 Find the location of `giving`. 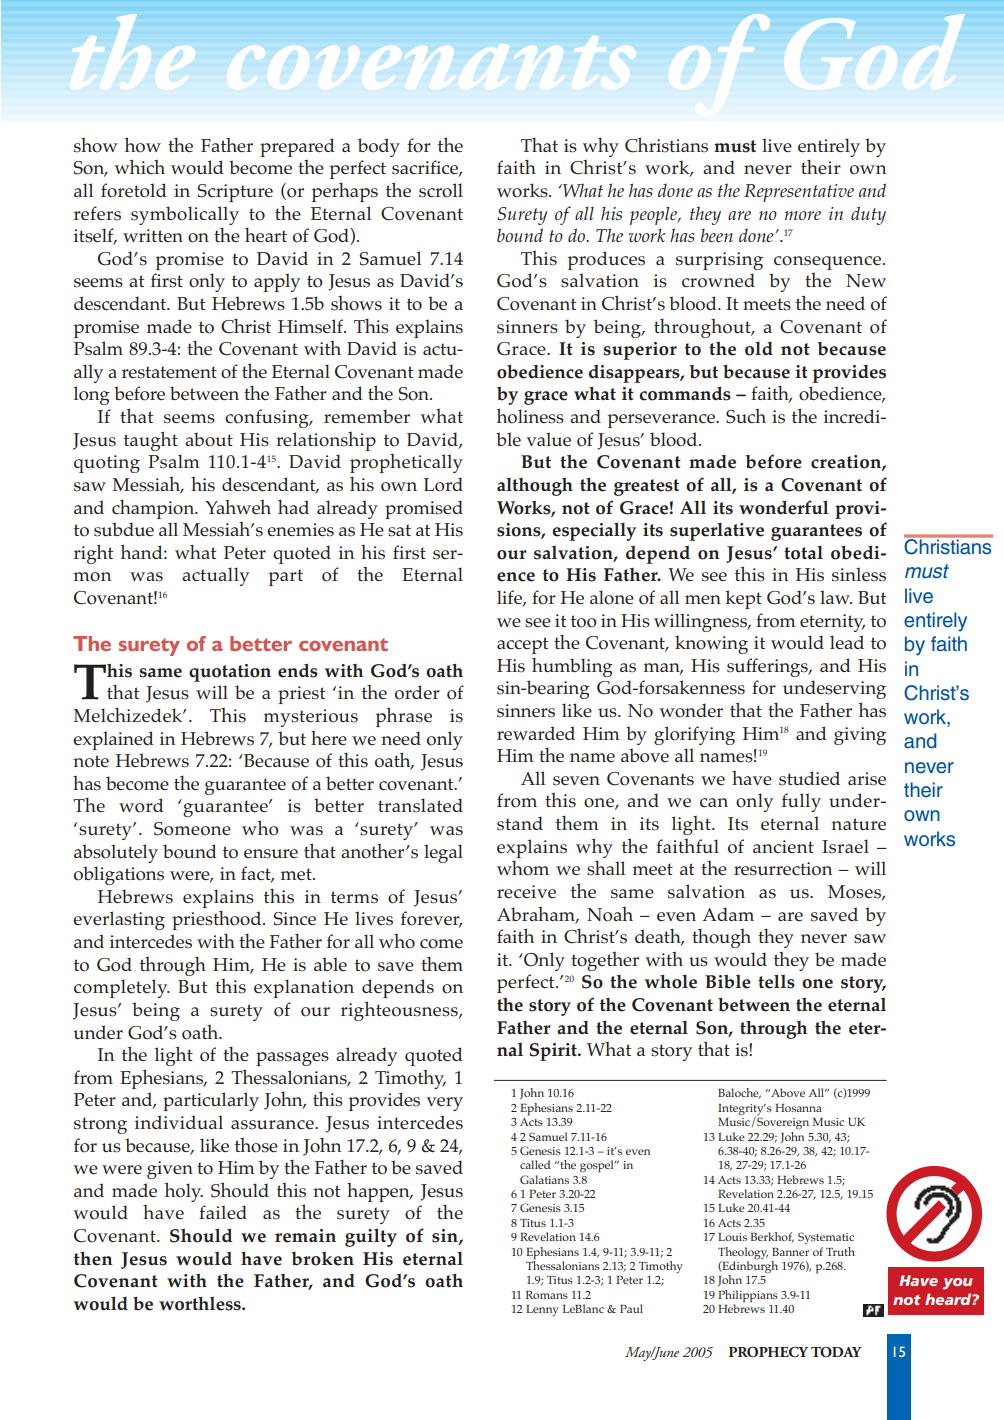

giving is located at coordinates (860, 736).
